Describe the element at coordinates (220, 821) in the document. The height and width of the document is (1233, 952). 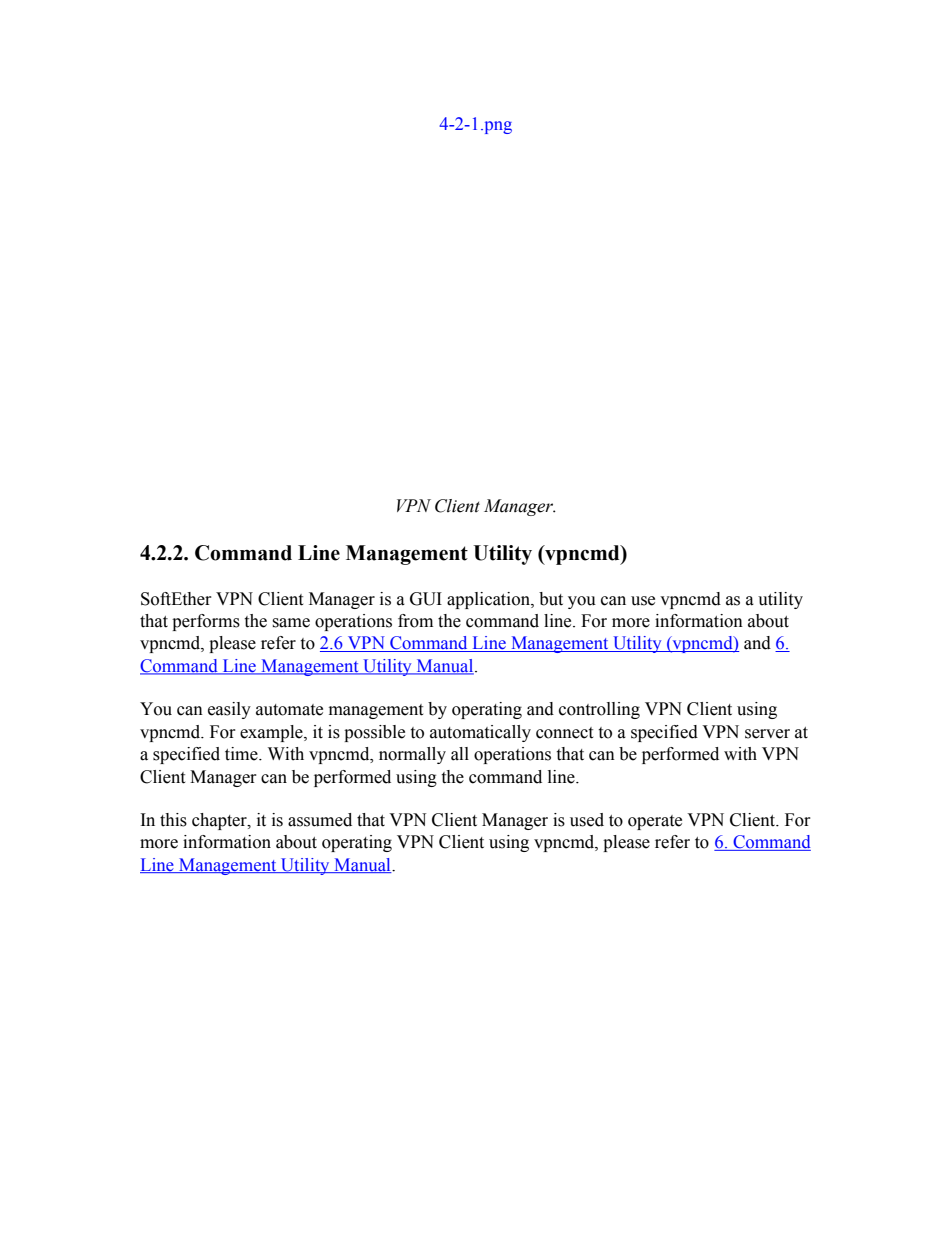
I see `chapter` at that location.
